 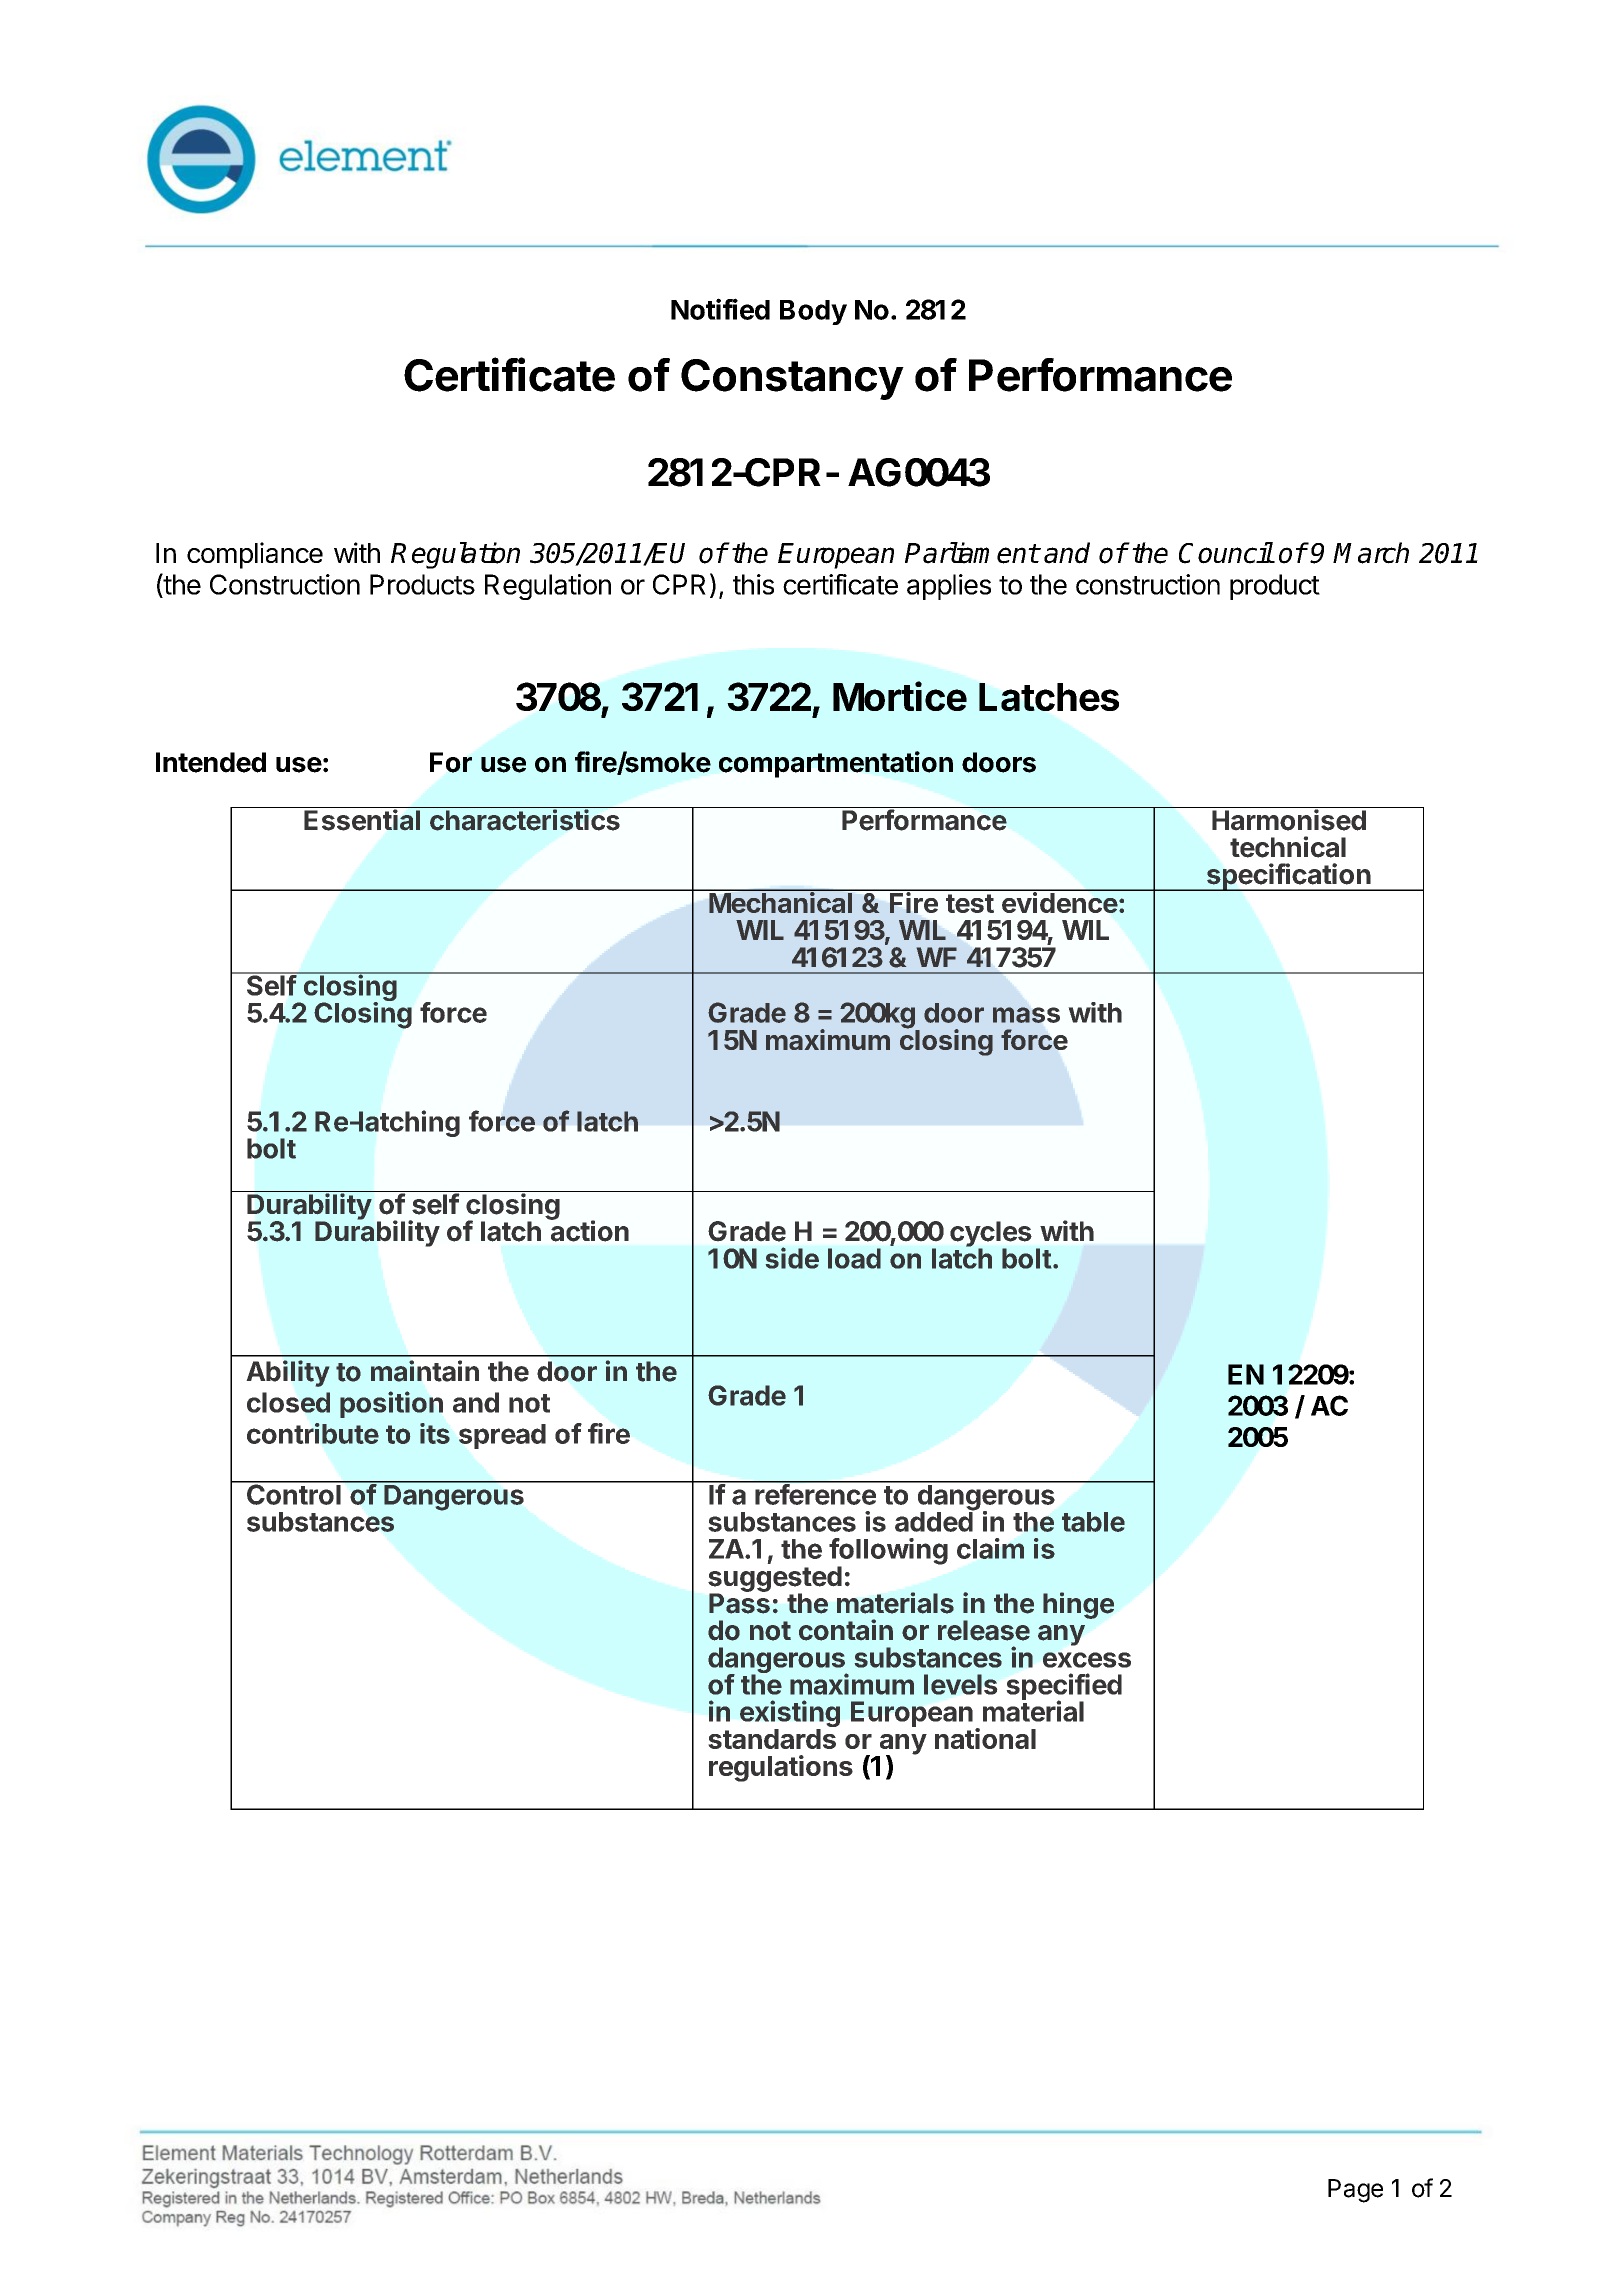 I want to click on Parliament, so click(x=972, y=553).
